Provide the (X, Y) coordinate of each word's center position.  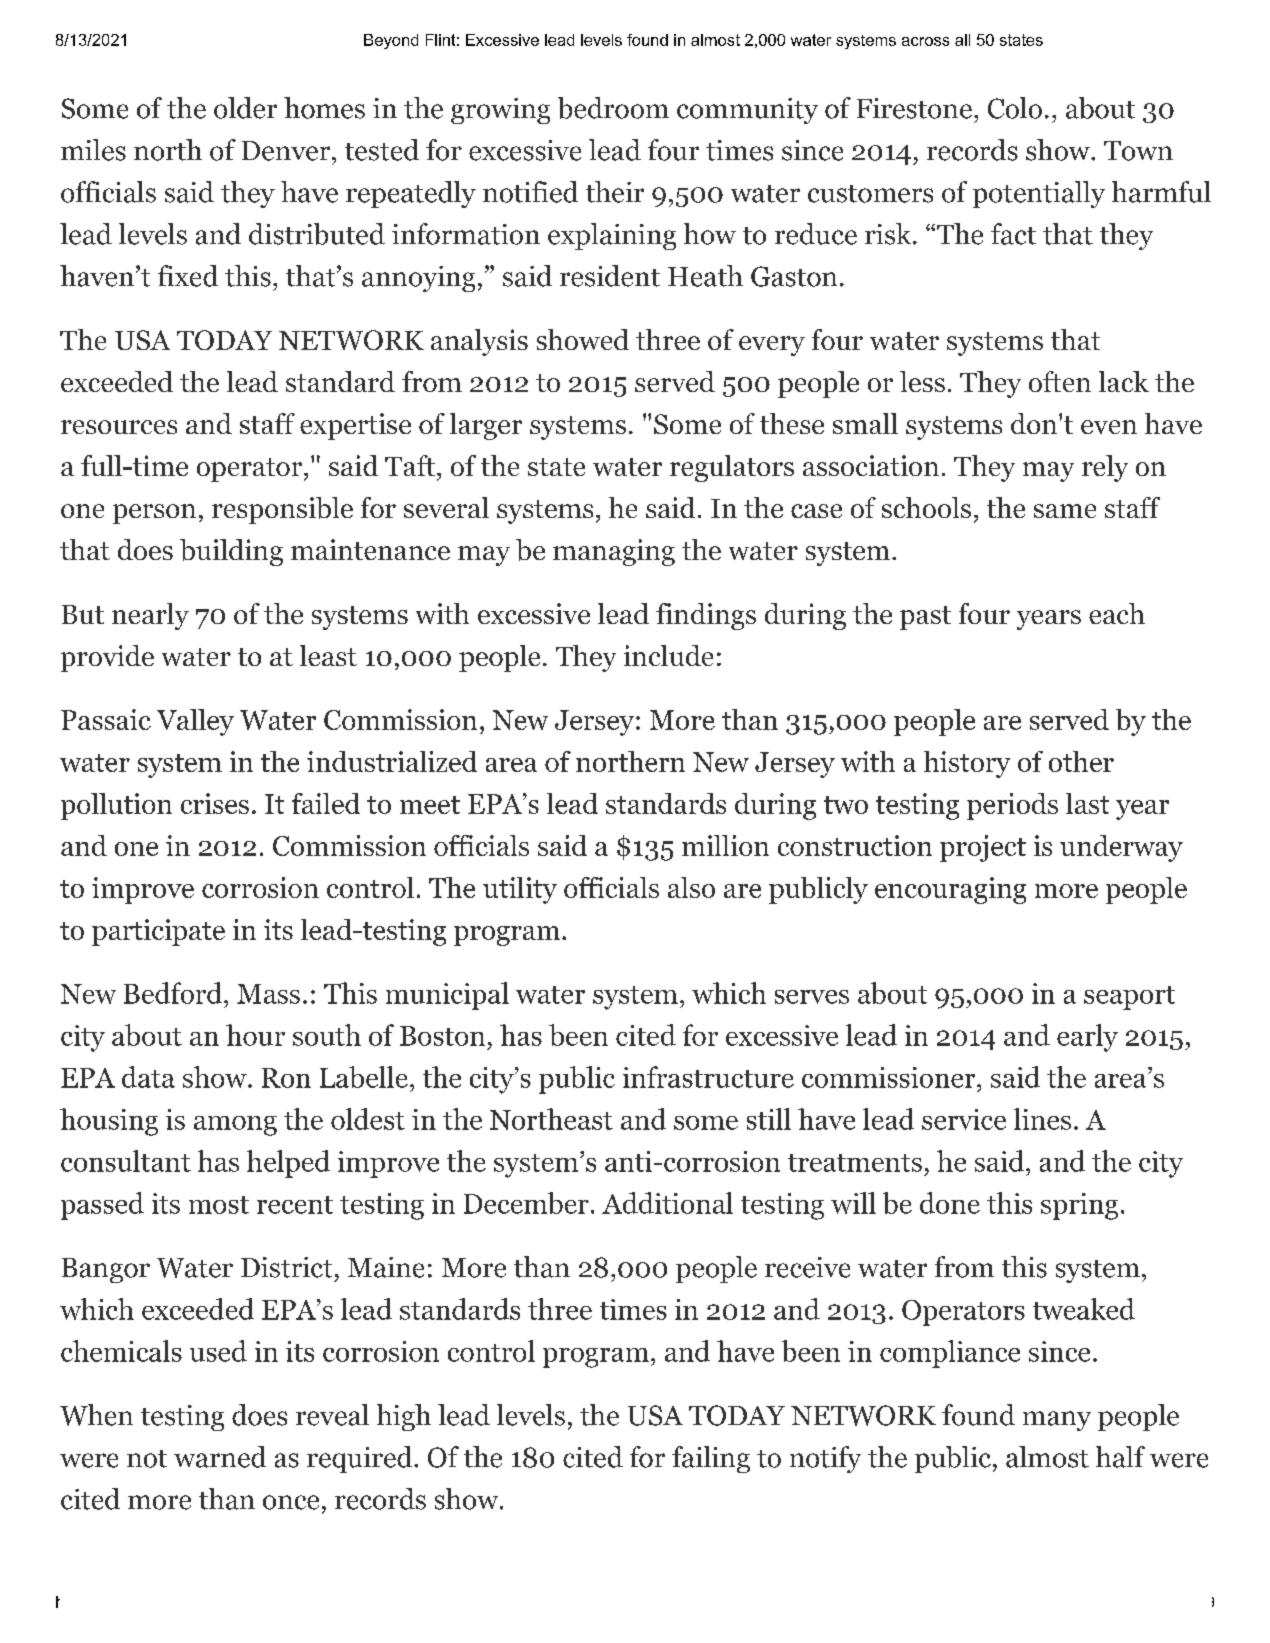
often (1060, 381)
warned (220, 1457)
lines (1042, 1119)
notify (825, 1459)
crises (215, 803)
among (235, 1126)
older (245, 108)
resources (119, 427)
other (1081, 761)
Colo (1015, 108)
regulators (732, 468)
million (725, 845)
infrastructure (708, 1077)
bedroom (613, 108)
